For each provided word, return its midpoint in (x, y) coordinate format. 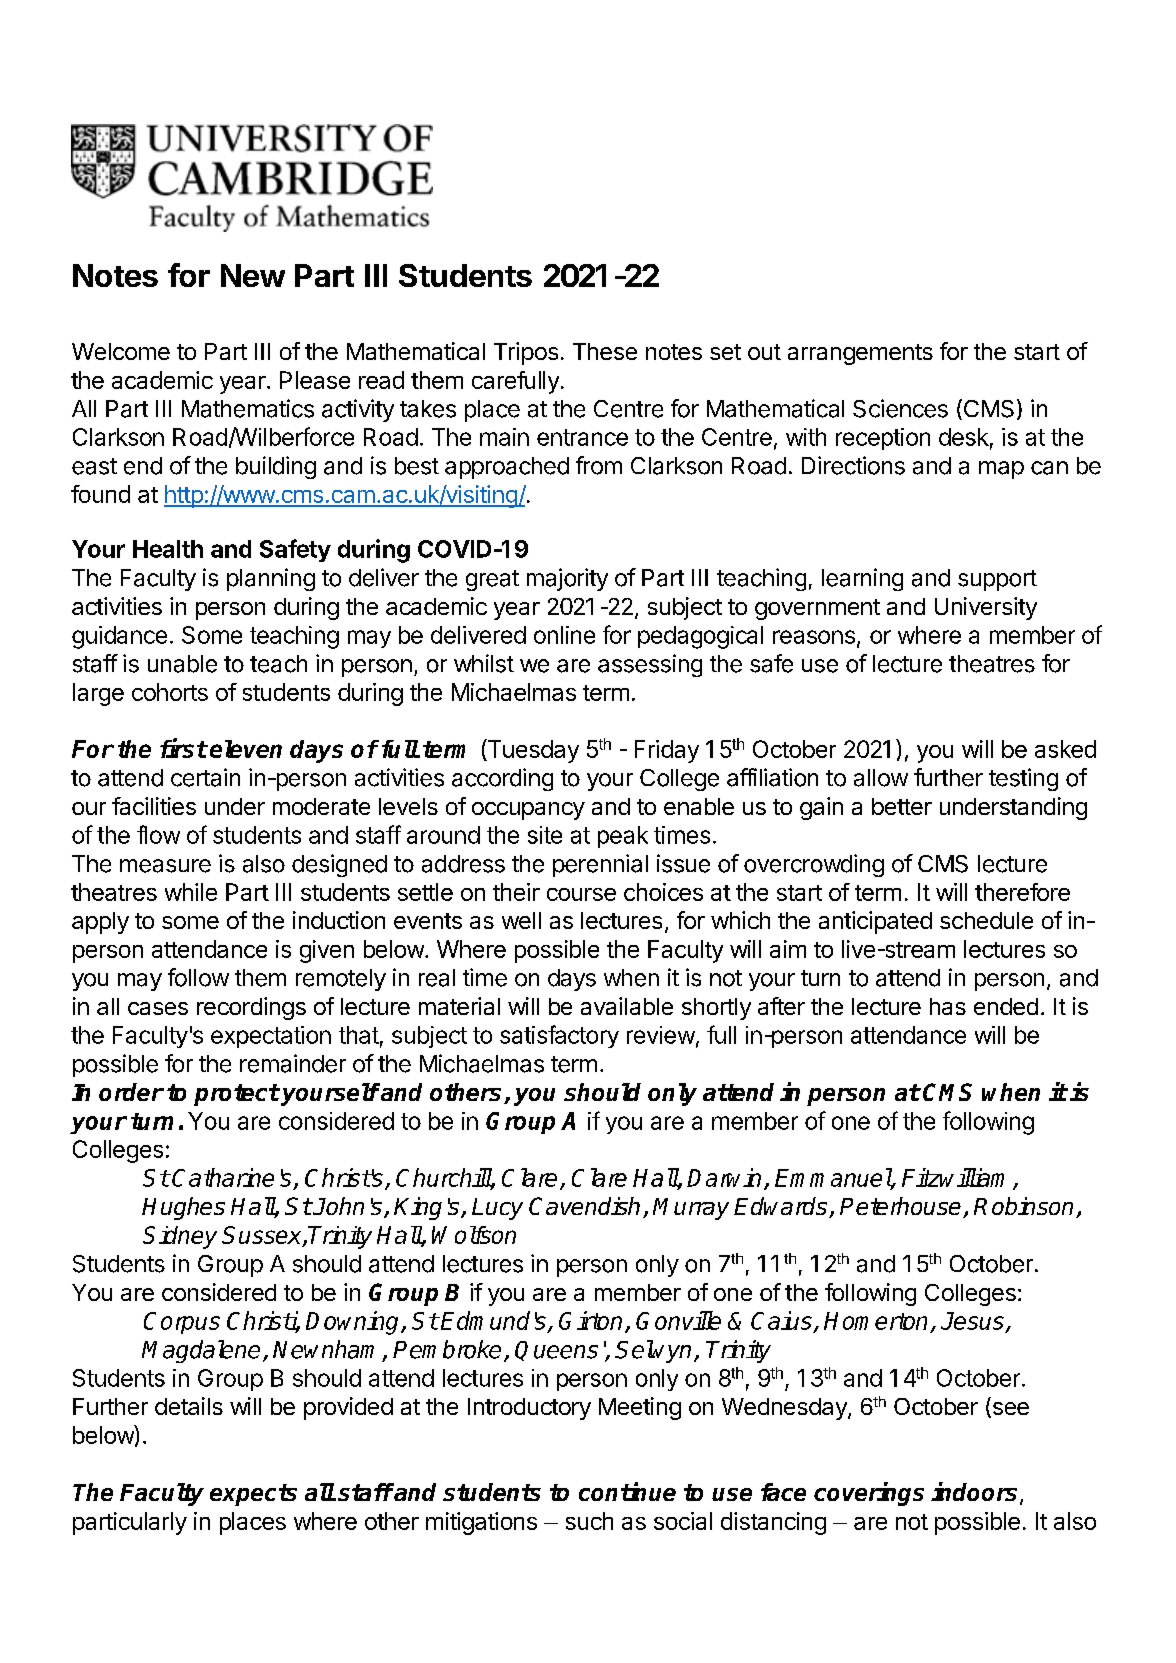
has (948, 1006)
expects (253, 1495)
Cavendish (584, 1206)
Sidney (180, 1237)
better (902, 806)
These (605, 351)
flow (158, 834)
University (986, 608)
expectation (271, 1037)
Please (315, 380)
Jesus (973, 1322)
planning (271, 579)
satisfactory (559, 1036)
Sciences (900, 408)
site (545, 835)
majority (567, 579)
